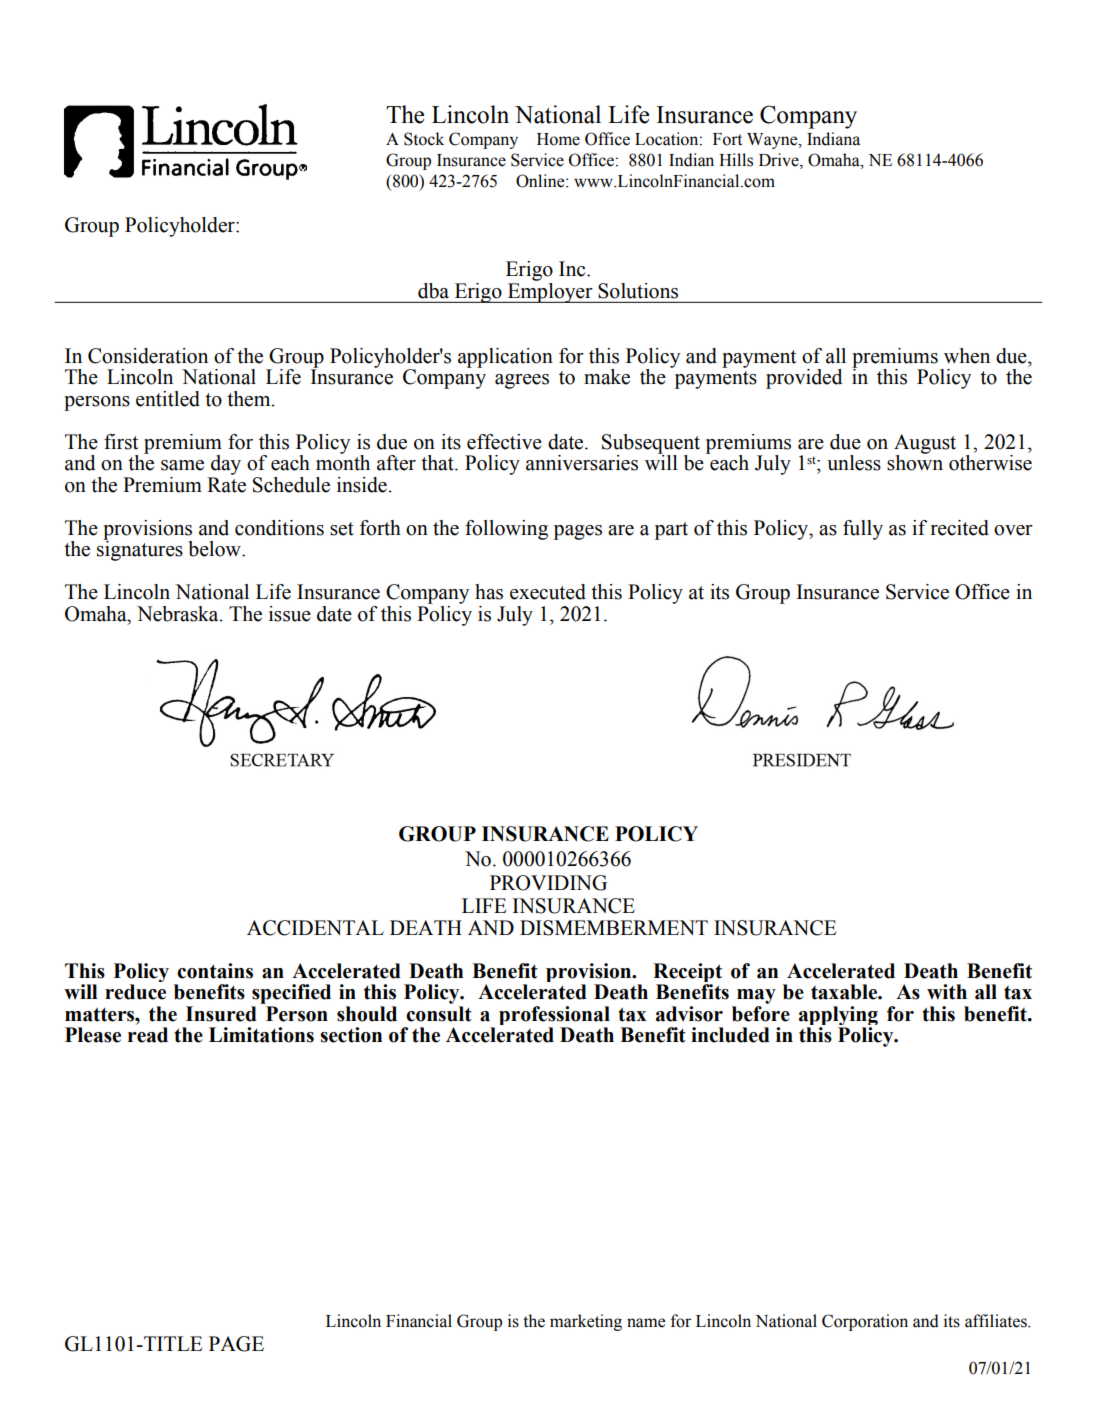  I want to click on name, so click(646, 1323).
